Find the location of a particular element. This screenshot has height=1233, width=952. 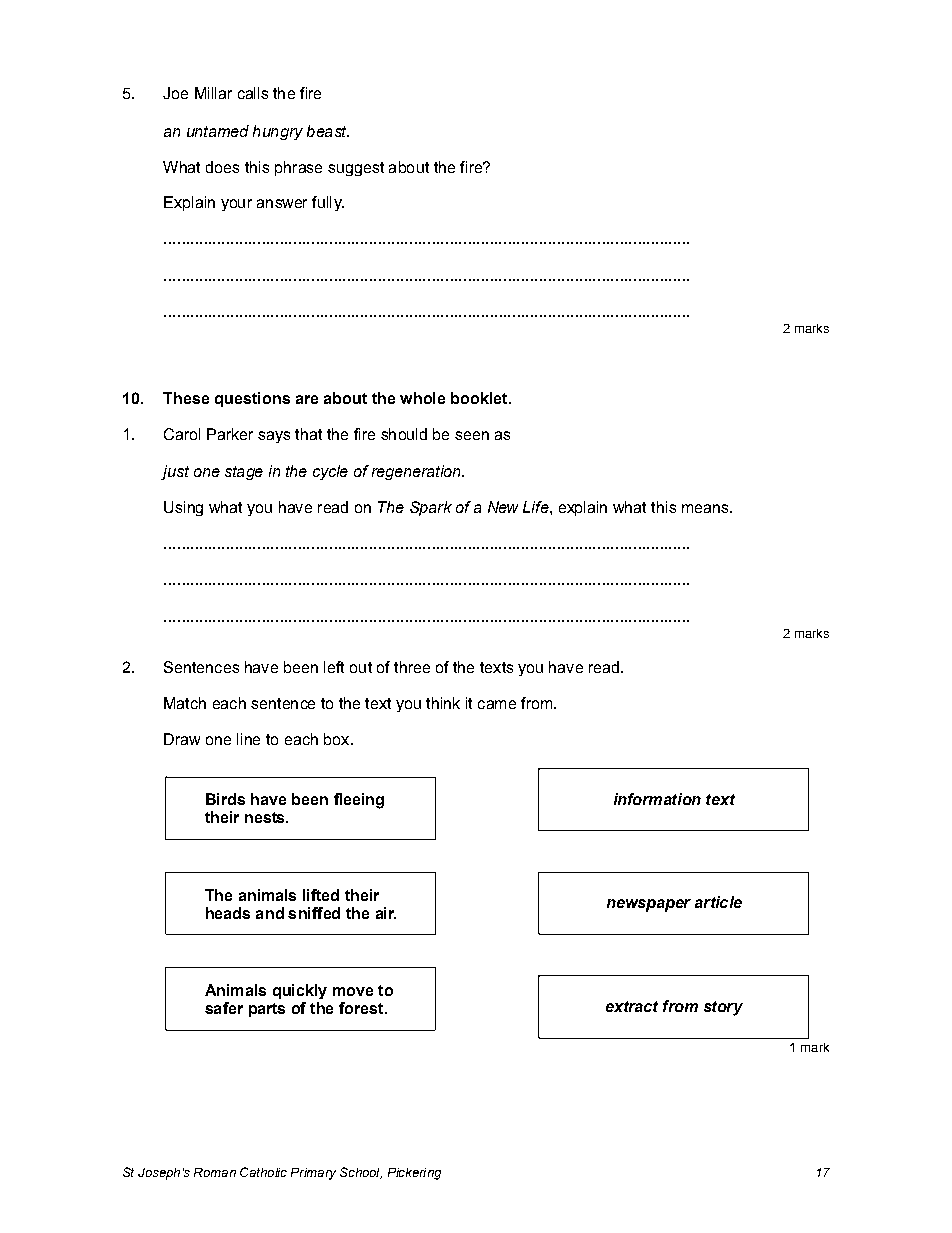

untamed is located at coordinates (218, 131).
